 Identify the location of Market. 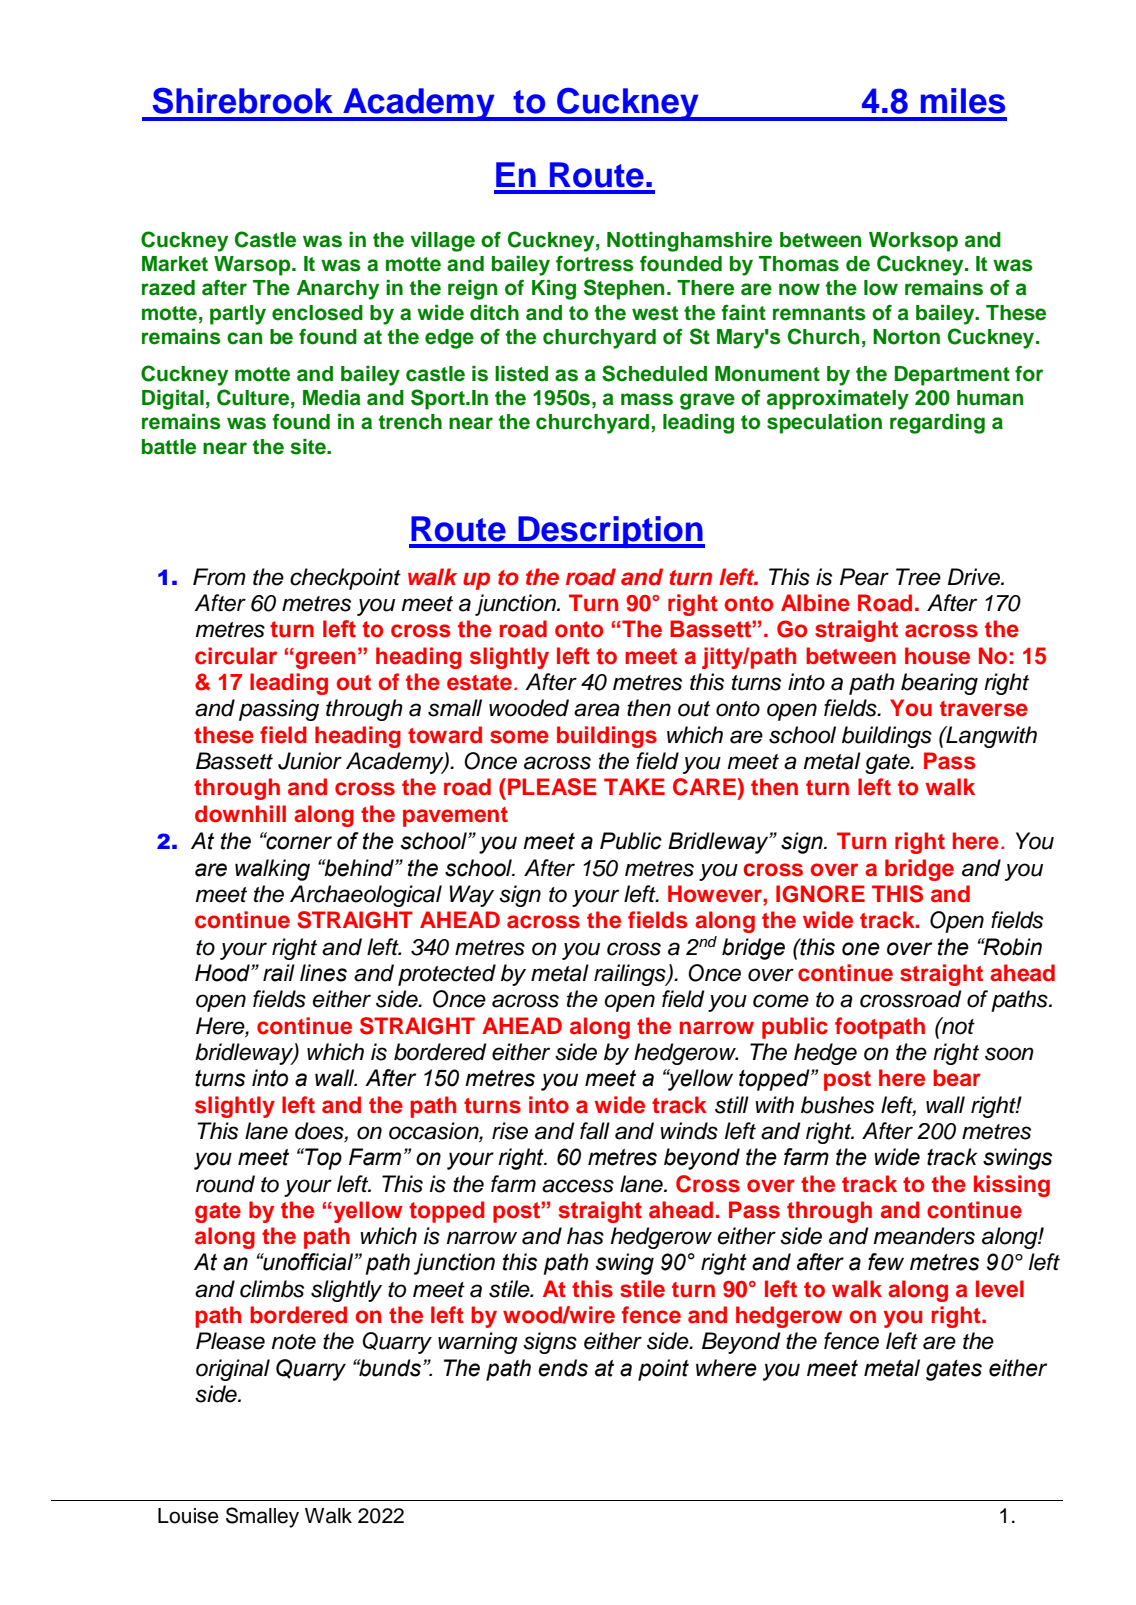
(175, 264).
